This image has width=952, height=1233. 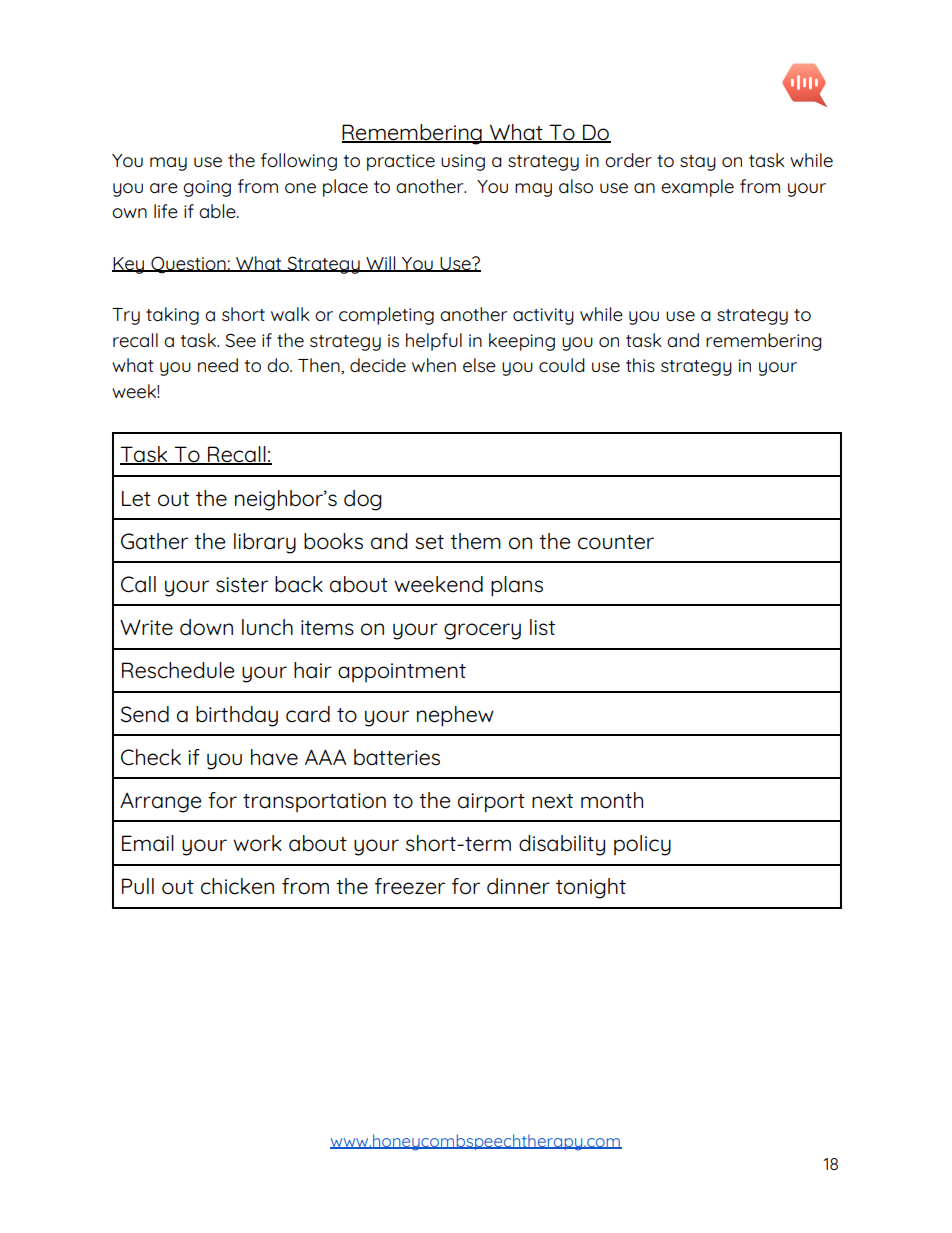 I want to click on order, so click(x=628, y=160).
